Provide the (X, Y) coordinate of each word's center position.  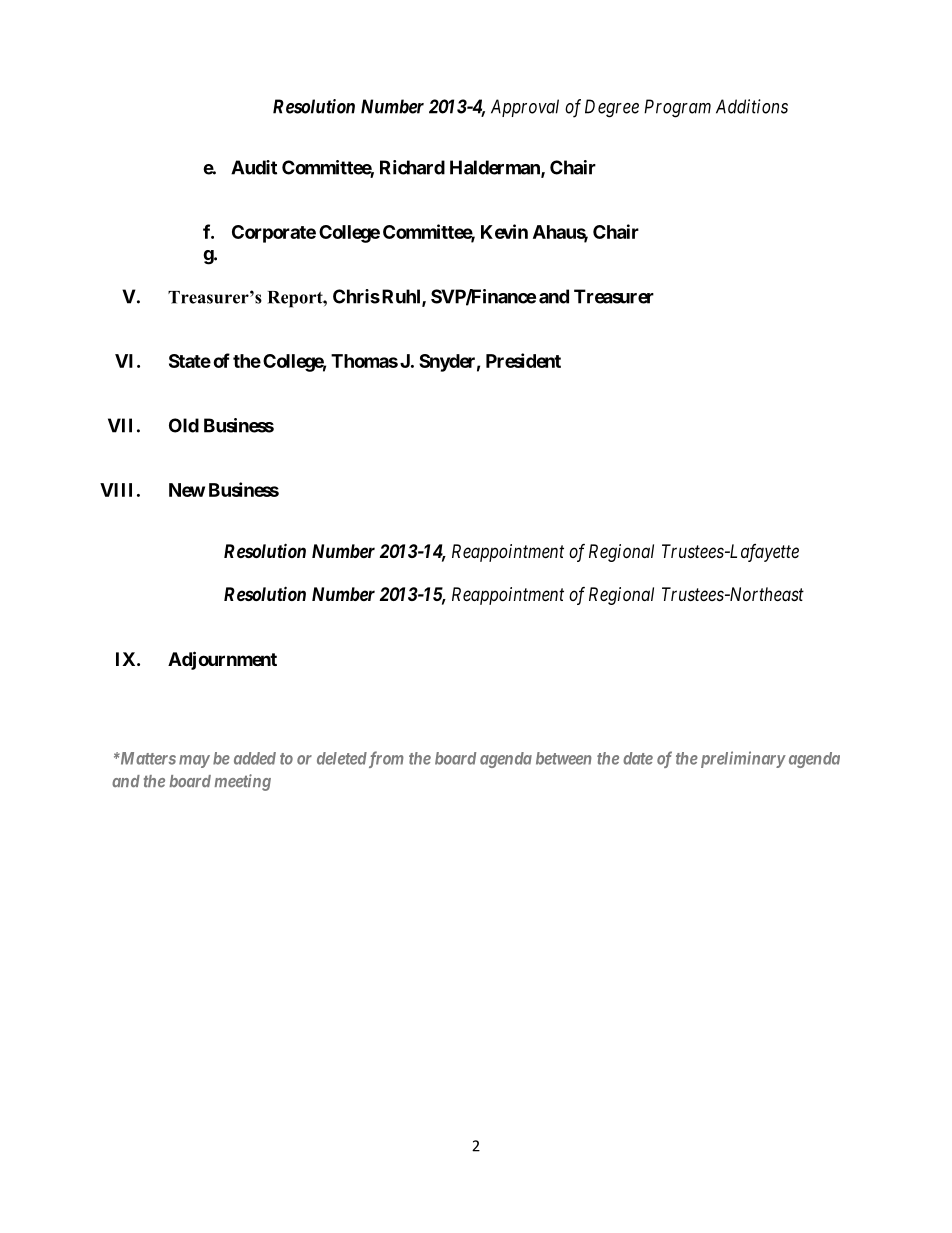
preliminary (741, 759)
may (194, 761)
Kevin (504, 231)
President (523, 360)
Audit (254, 167)
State (190, 361)
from (385, 759)
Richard (412, 167)
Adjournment (222, 660)
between (563, 758)
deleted (342, 758)
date (638, 758)
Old (184, 425)
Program (677, 108)
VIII (116, 490)
